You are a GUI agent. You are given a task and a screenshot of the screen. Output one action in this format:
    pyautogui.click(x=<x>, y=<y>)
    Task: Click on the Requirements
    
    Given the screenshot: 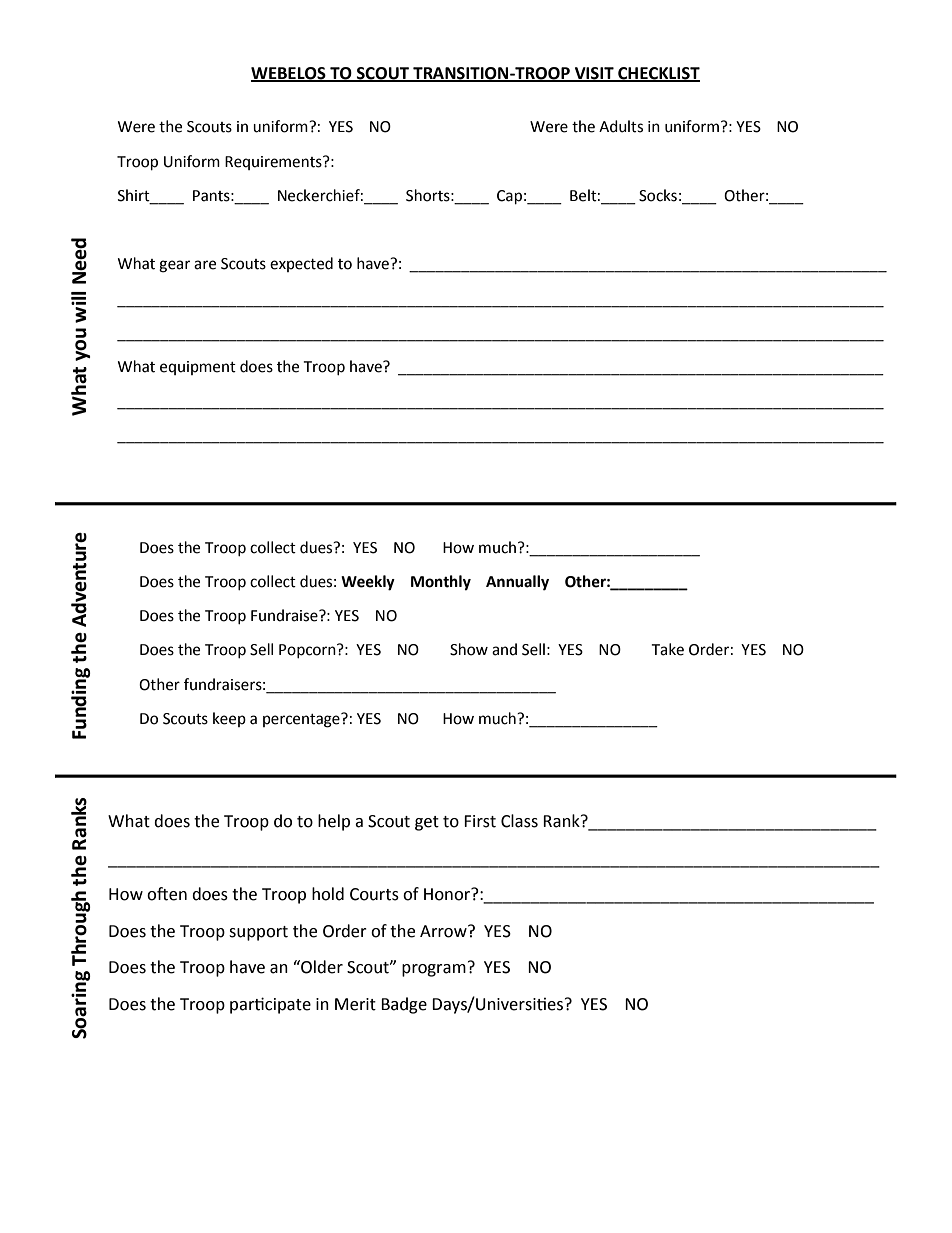 What is the action you would take?
    pyautogui.click(x=274, y=163)
